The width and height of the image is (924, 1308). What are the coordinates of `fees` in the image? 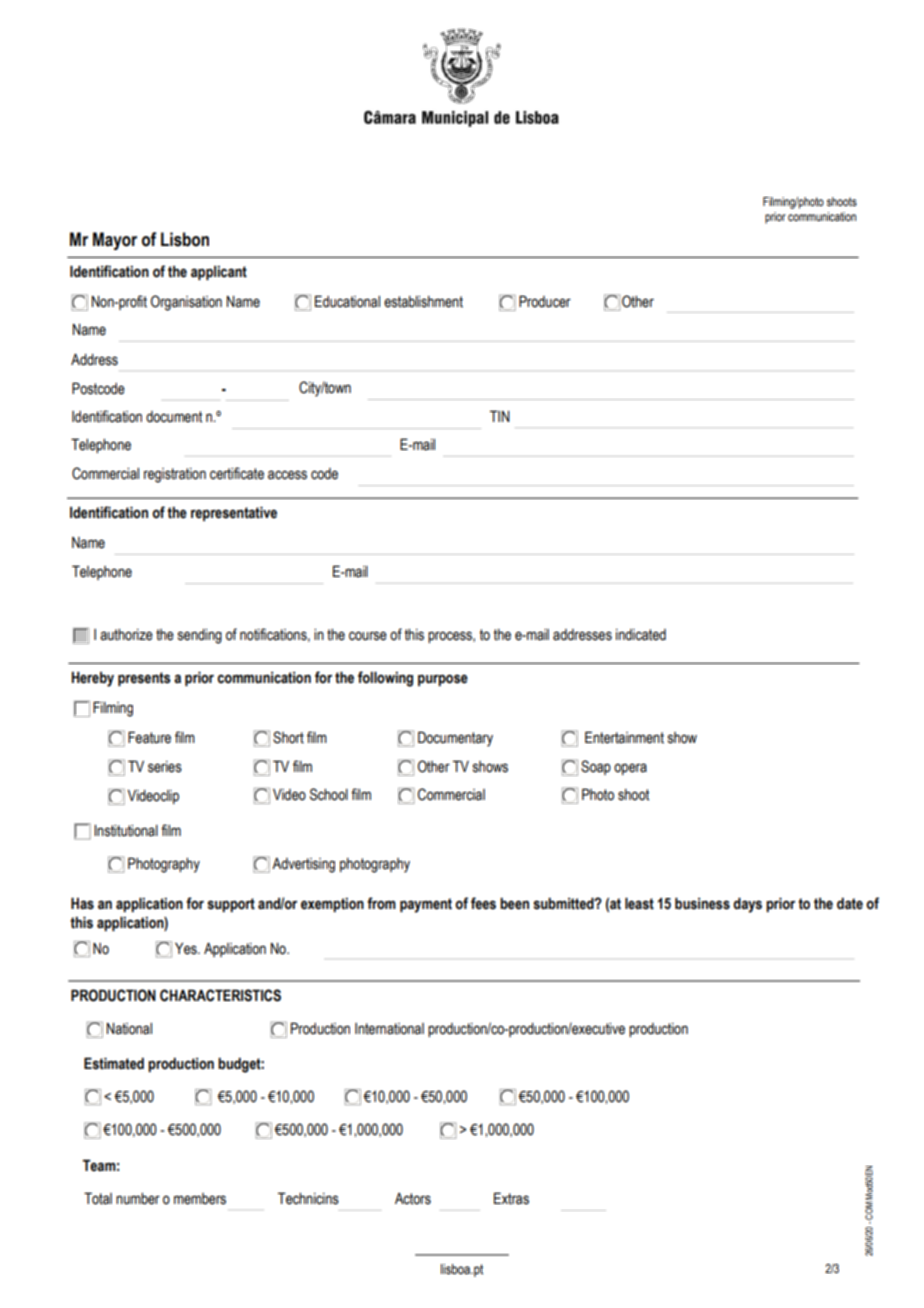 It's located at (483, 903).
